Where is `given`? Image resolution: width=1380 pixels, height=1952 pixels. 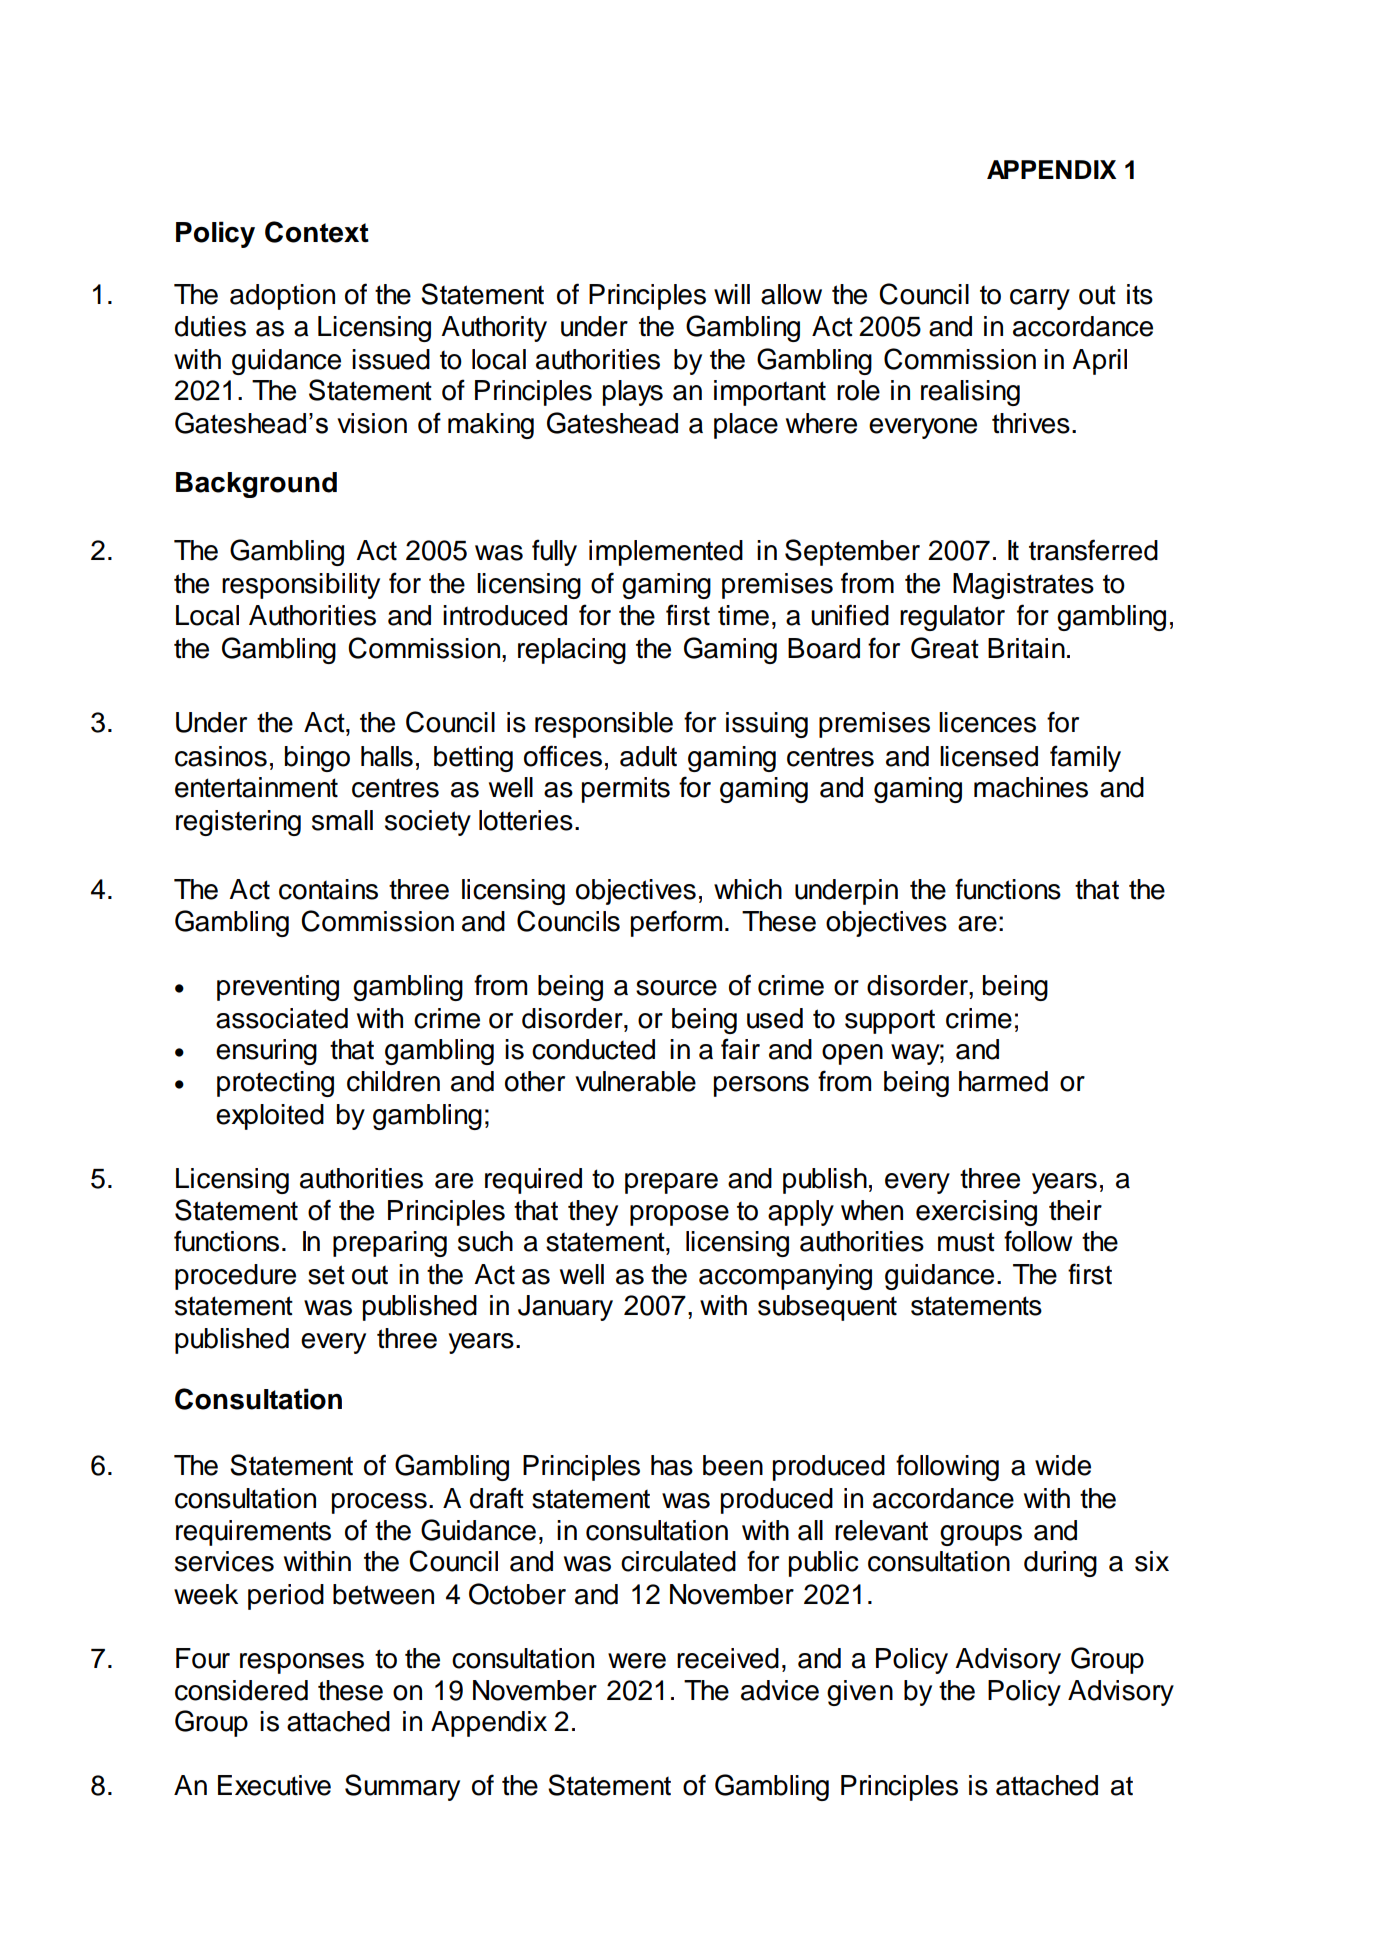
given is located at coordinates (860, 1693).
